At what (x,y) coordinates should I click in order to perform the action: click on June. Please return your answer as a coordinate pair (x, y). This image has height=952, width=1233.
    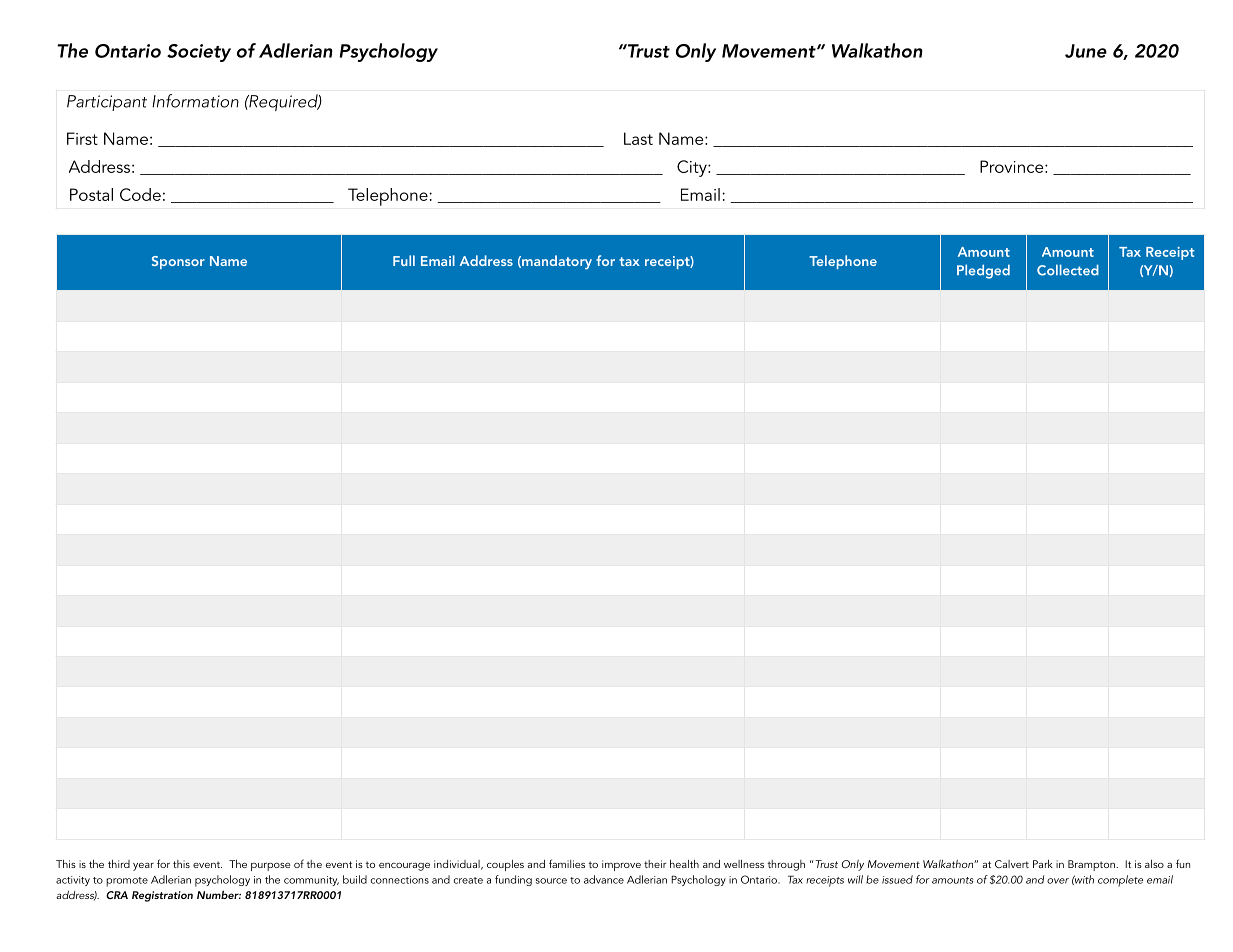
    Looking at the image, I should click on (1086, 51).
